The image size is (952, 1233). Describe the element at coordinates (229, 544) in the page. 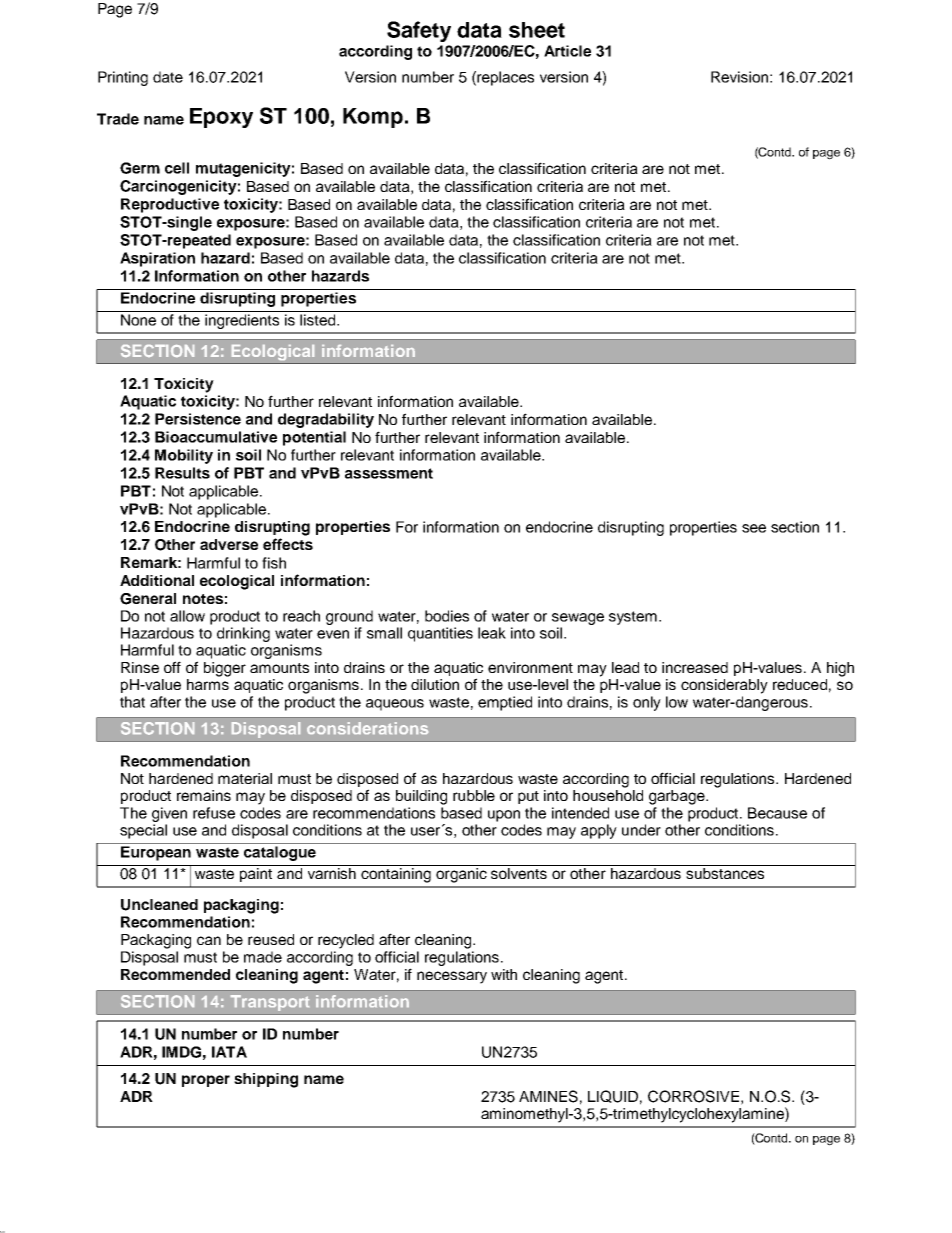

I see `adverse` at that location.
